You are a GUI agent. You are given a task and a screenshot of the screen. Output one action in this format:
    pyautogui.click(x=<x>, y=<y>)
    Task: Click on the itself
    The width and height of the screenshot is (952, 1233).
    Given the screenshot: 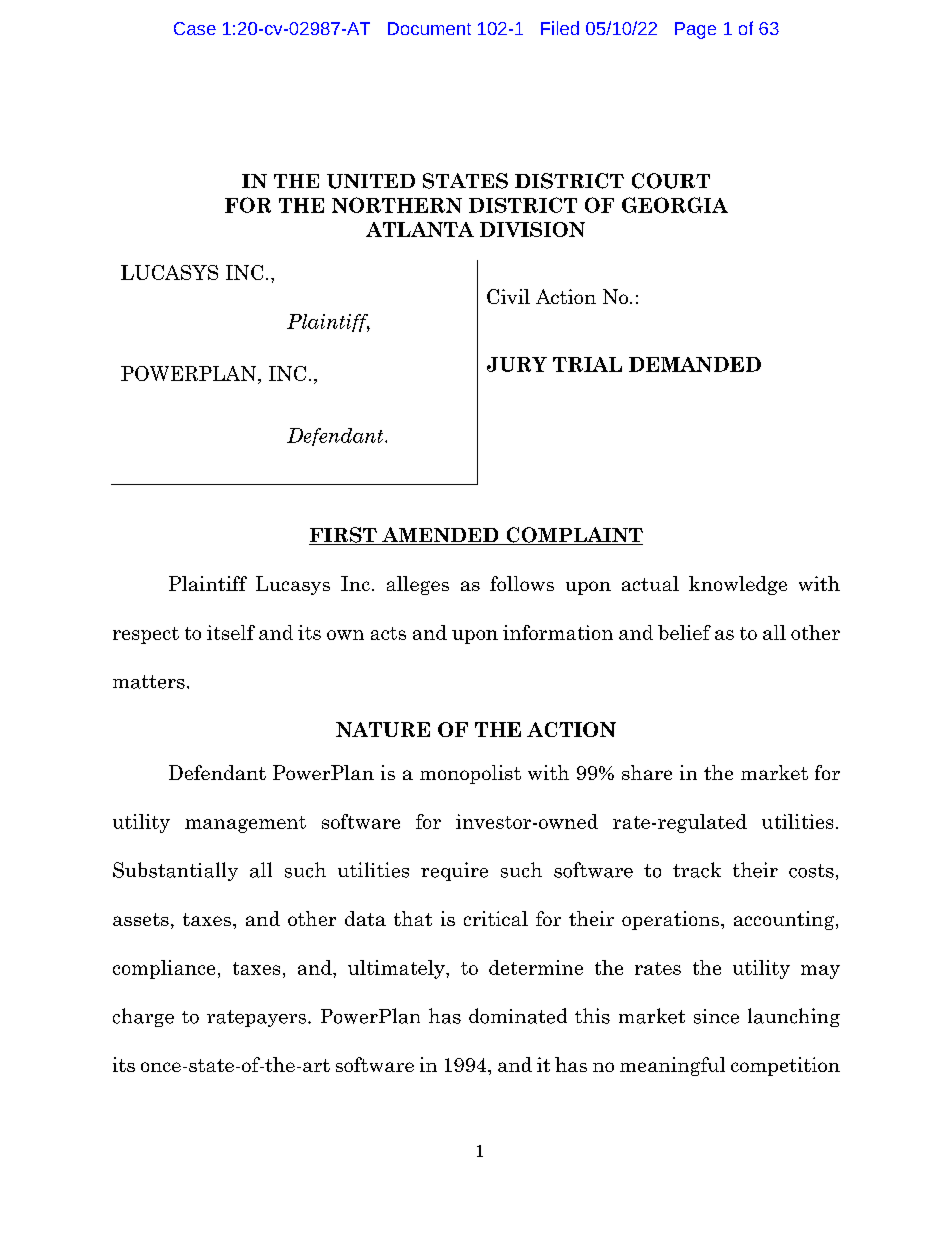 What is the action you would take?
    pyautogui.click(x=231, y=632)
